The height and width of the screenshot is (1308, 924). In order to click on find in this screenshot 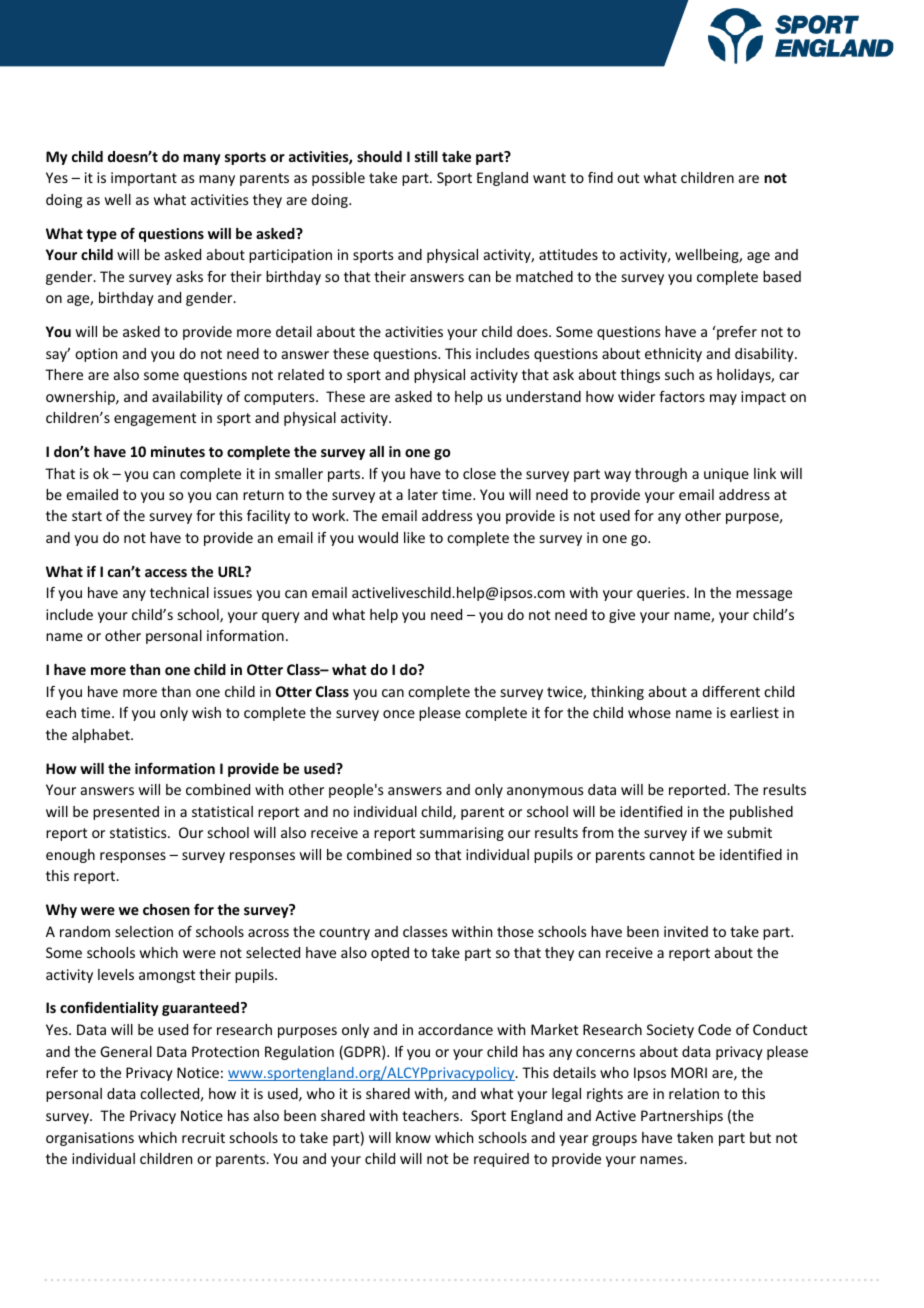, I will do `click(600, 177)`.
